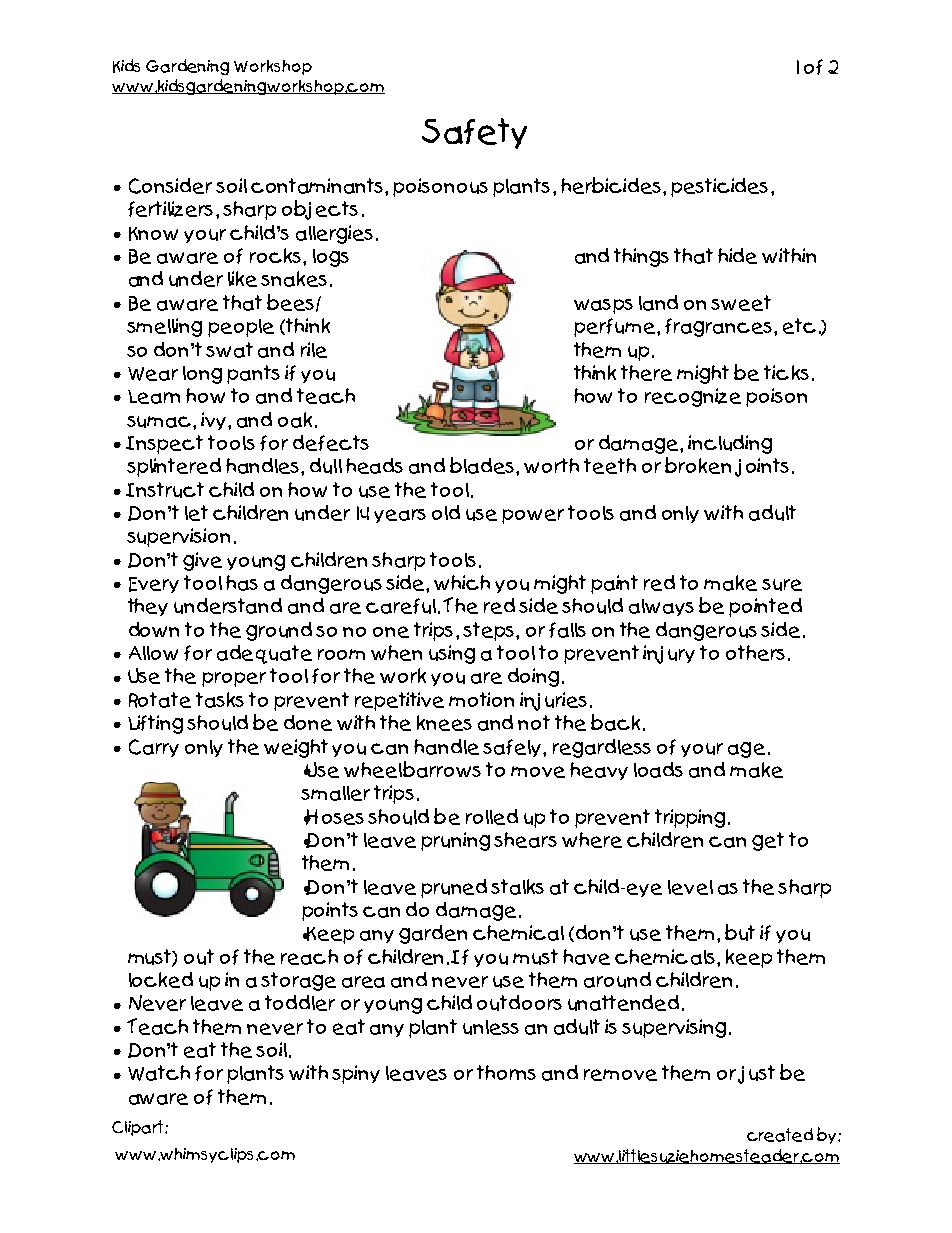  Describe the element at coordinates (444, 723) in the screenshot. I see `knees` at that location.
